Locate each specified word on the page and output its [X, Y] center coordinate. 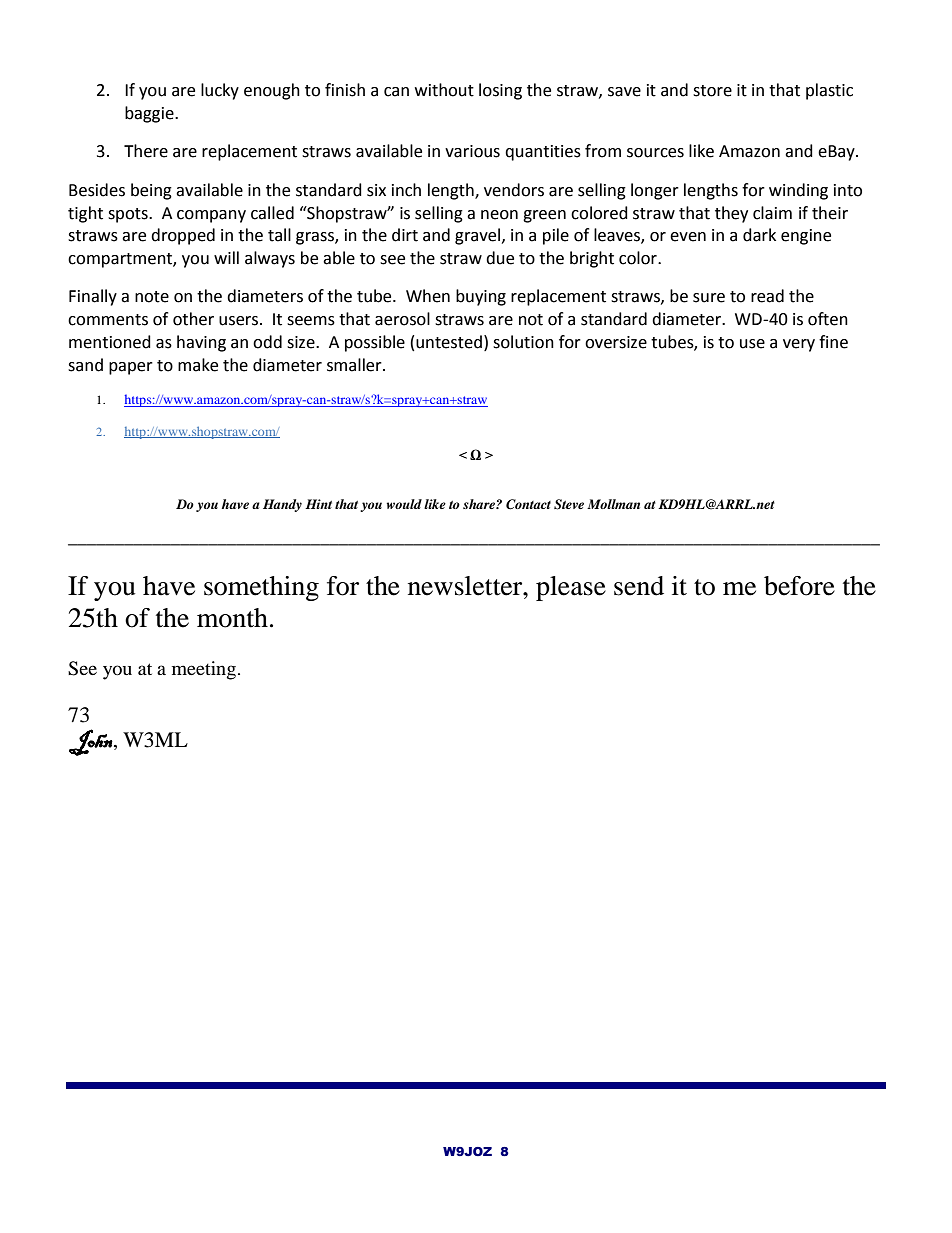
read [767, 296]
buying [481, 297]
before [799, 586]
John [91, 742]
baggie [150, 114]
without [444, 90]
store [712, 91]
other [193, 319]
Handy [282, 505]
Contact [528, 504]
